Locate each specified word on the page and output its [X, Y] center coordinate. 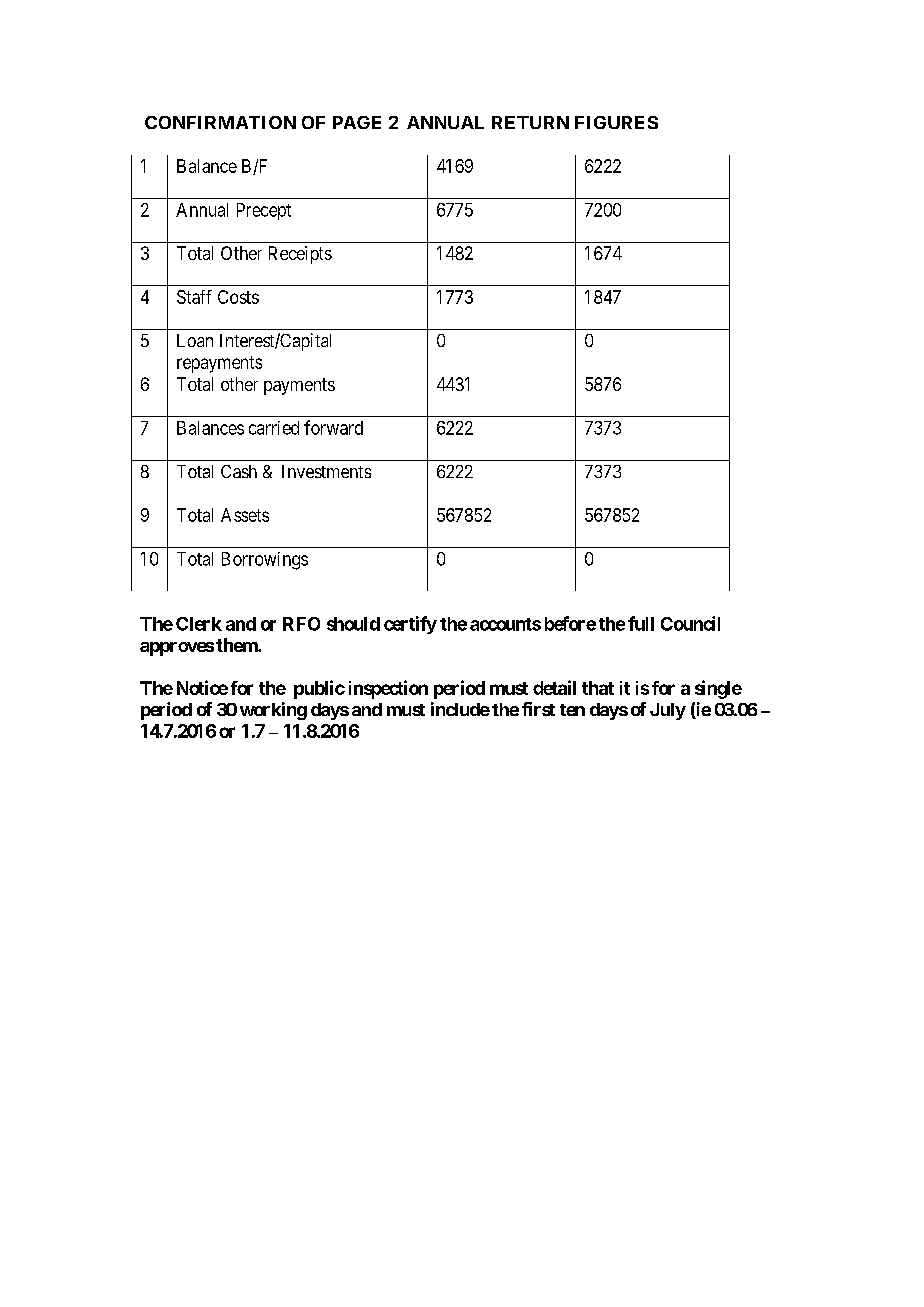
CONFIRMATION [220, 122]
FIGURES [616, 122]
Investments [326, 471]
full [641, 623]
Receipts [300, 255]
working [273, 711]
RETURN [530, 122]
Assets [245, 515]
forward [333, 427]
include [460, 709]
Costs [238, 297]
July [668, 711]
